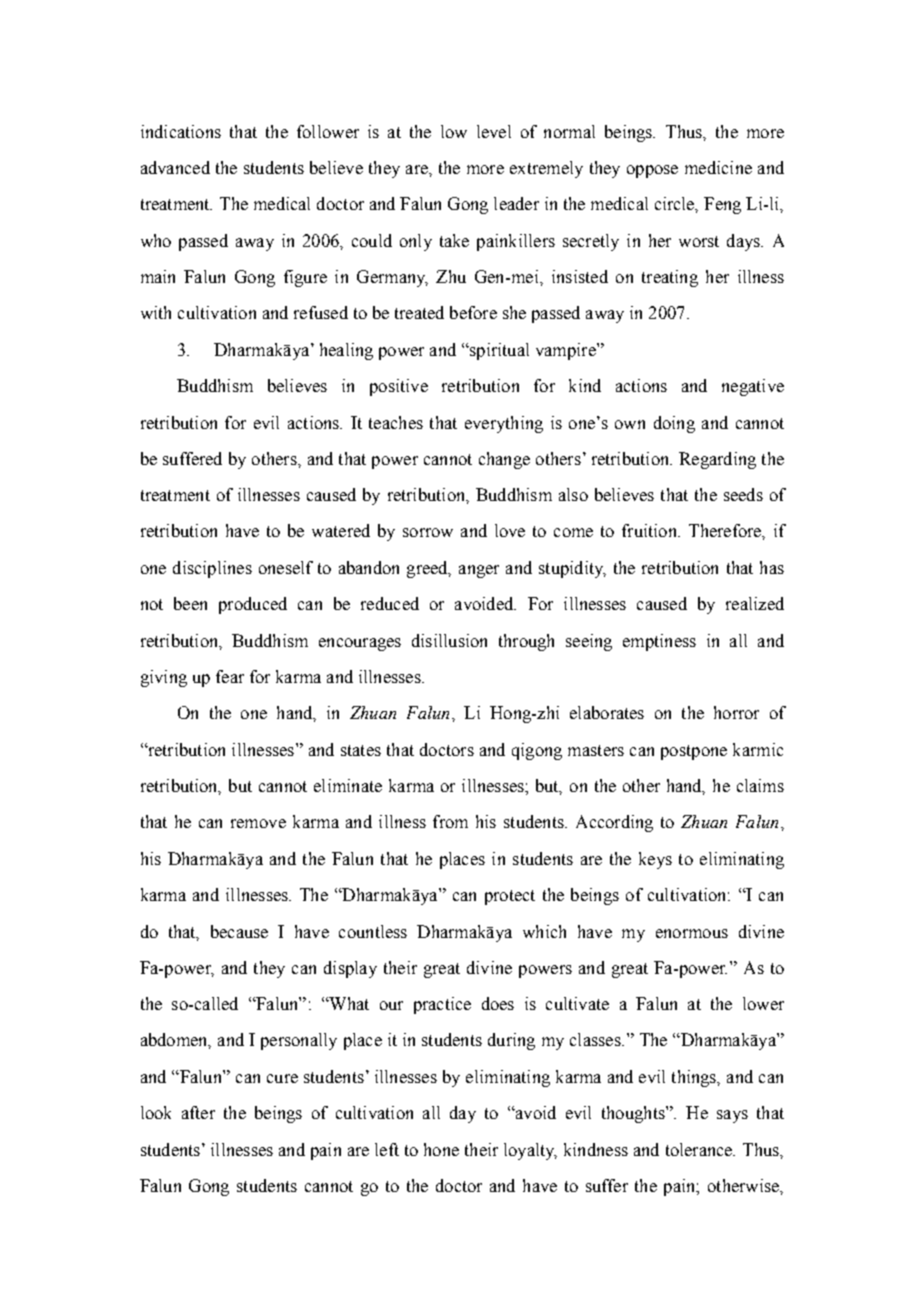 The image size is (924, 1308). Describe the element at coordinates (450, 821) in the screenshot. I see `from` at that location.
